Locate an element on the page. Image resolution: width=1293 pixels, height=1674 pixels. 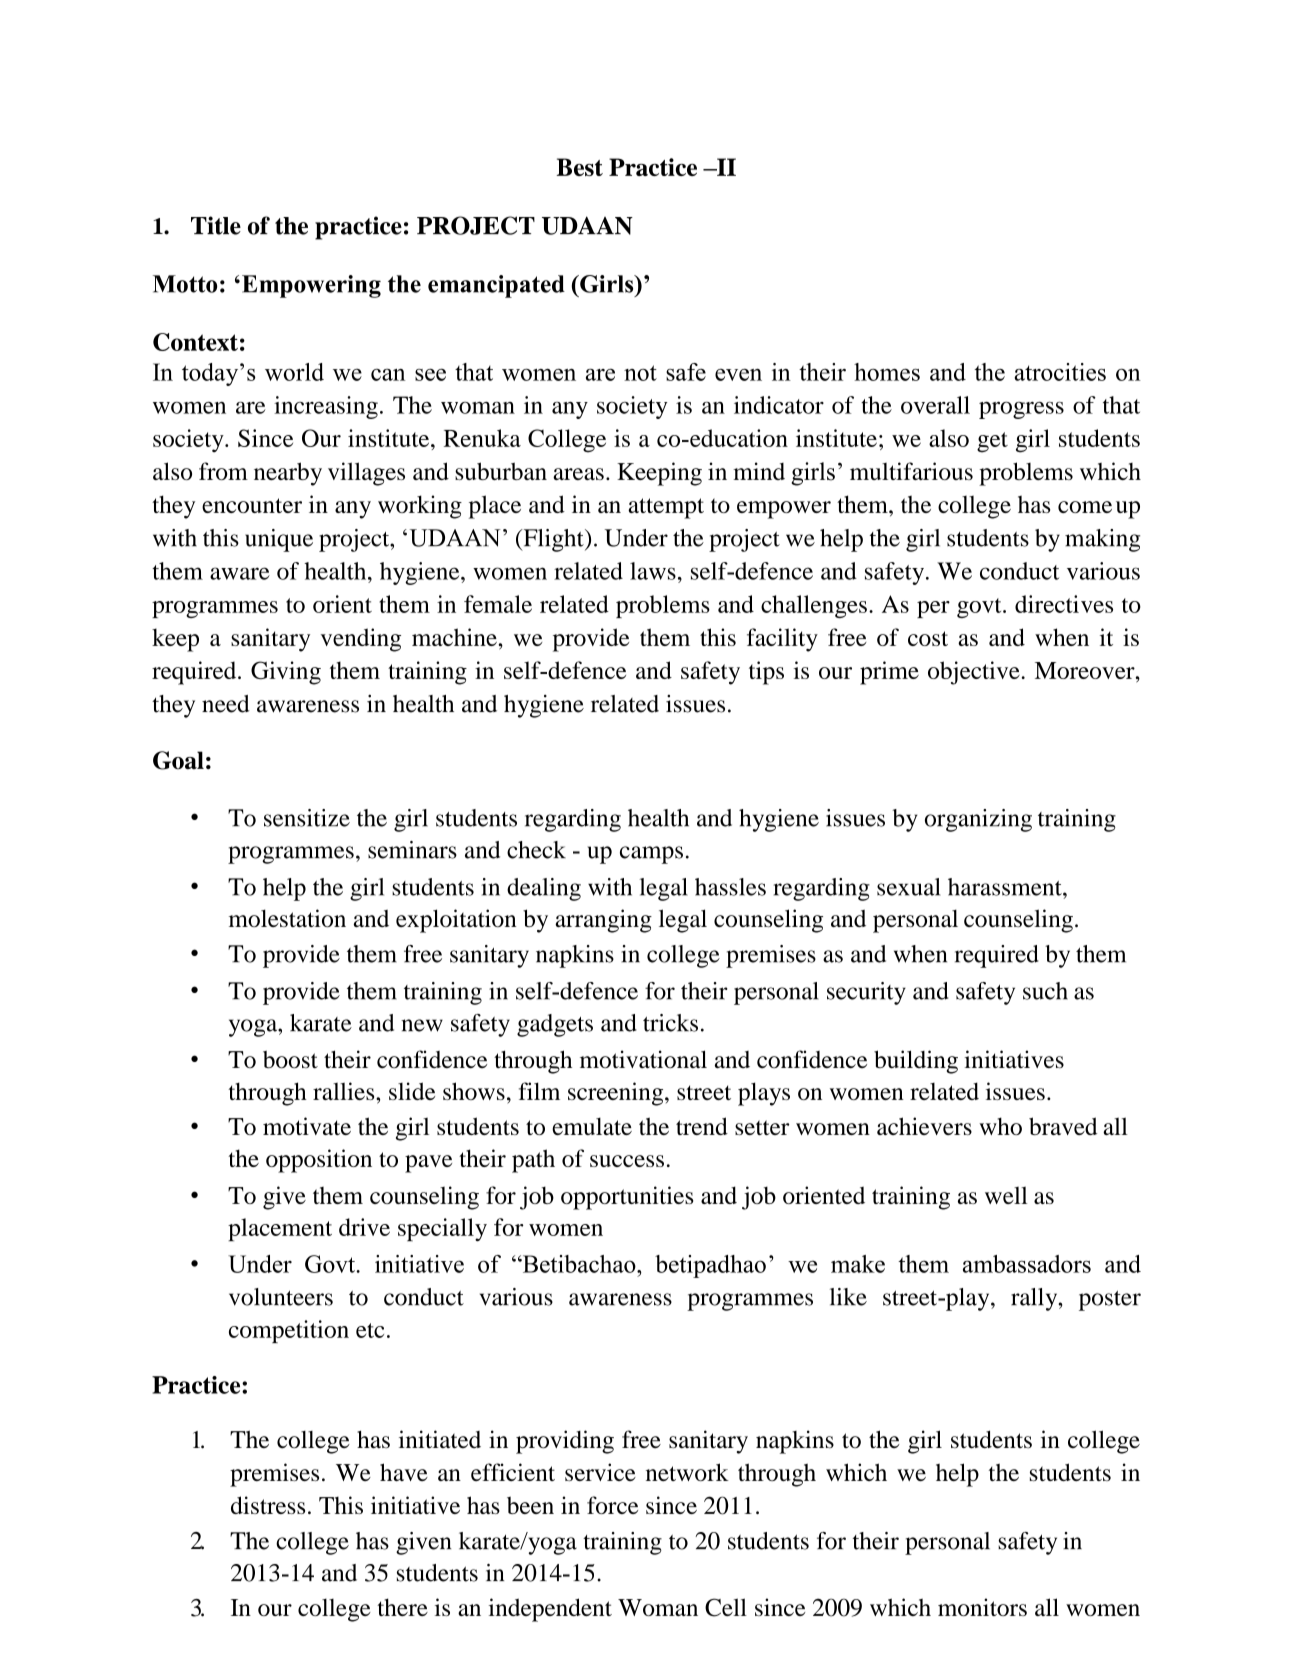
atrocities is located at coordinates (1060, 372).
